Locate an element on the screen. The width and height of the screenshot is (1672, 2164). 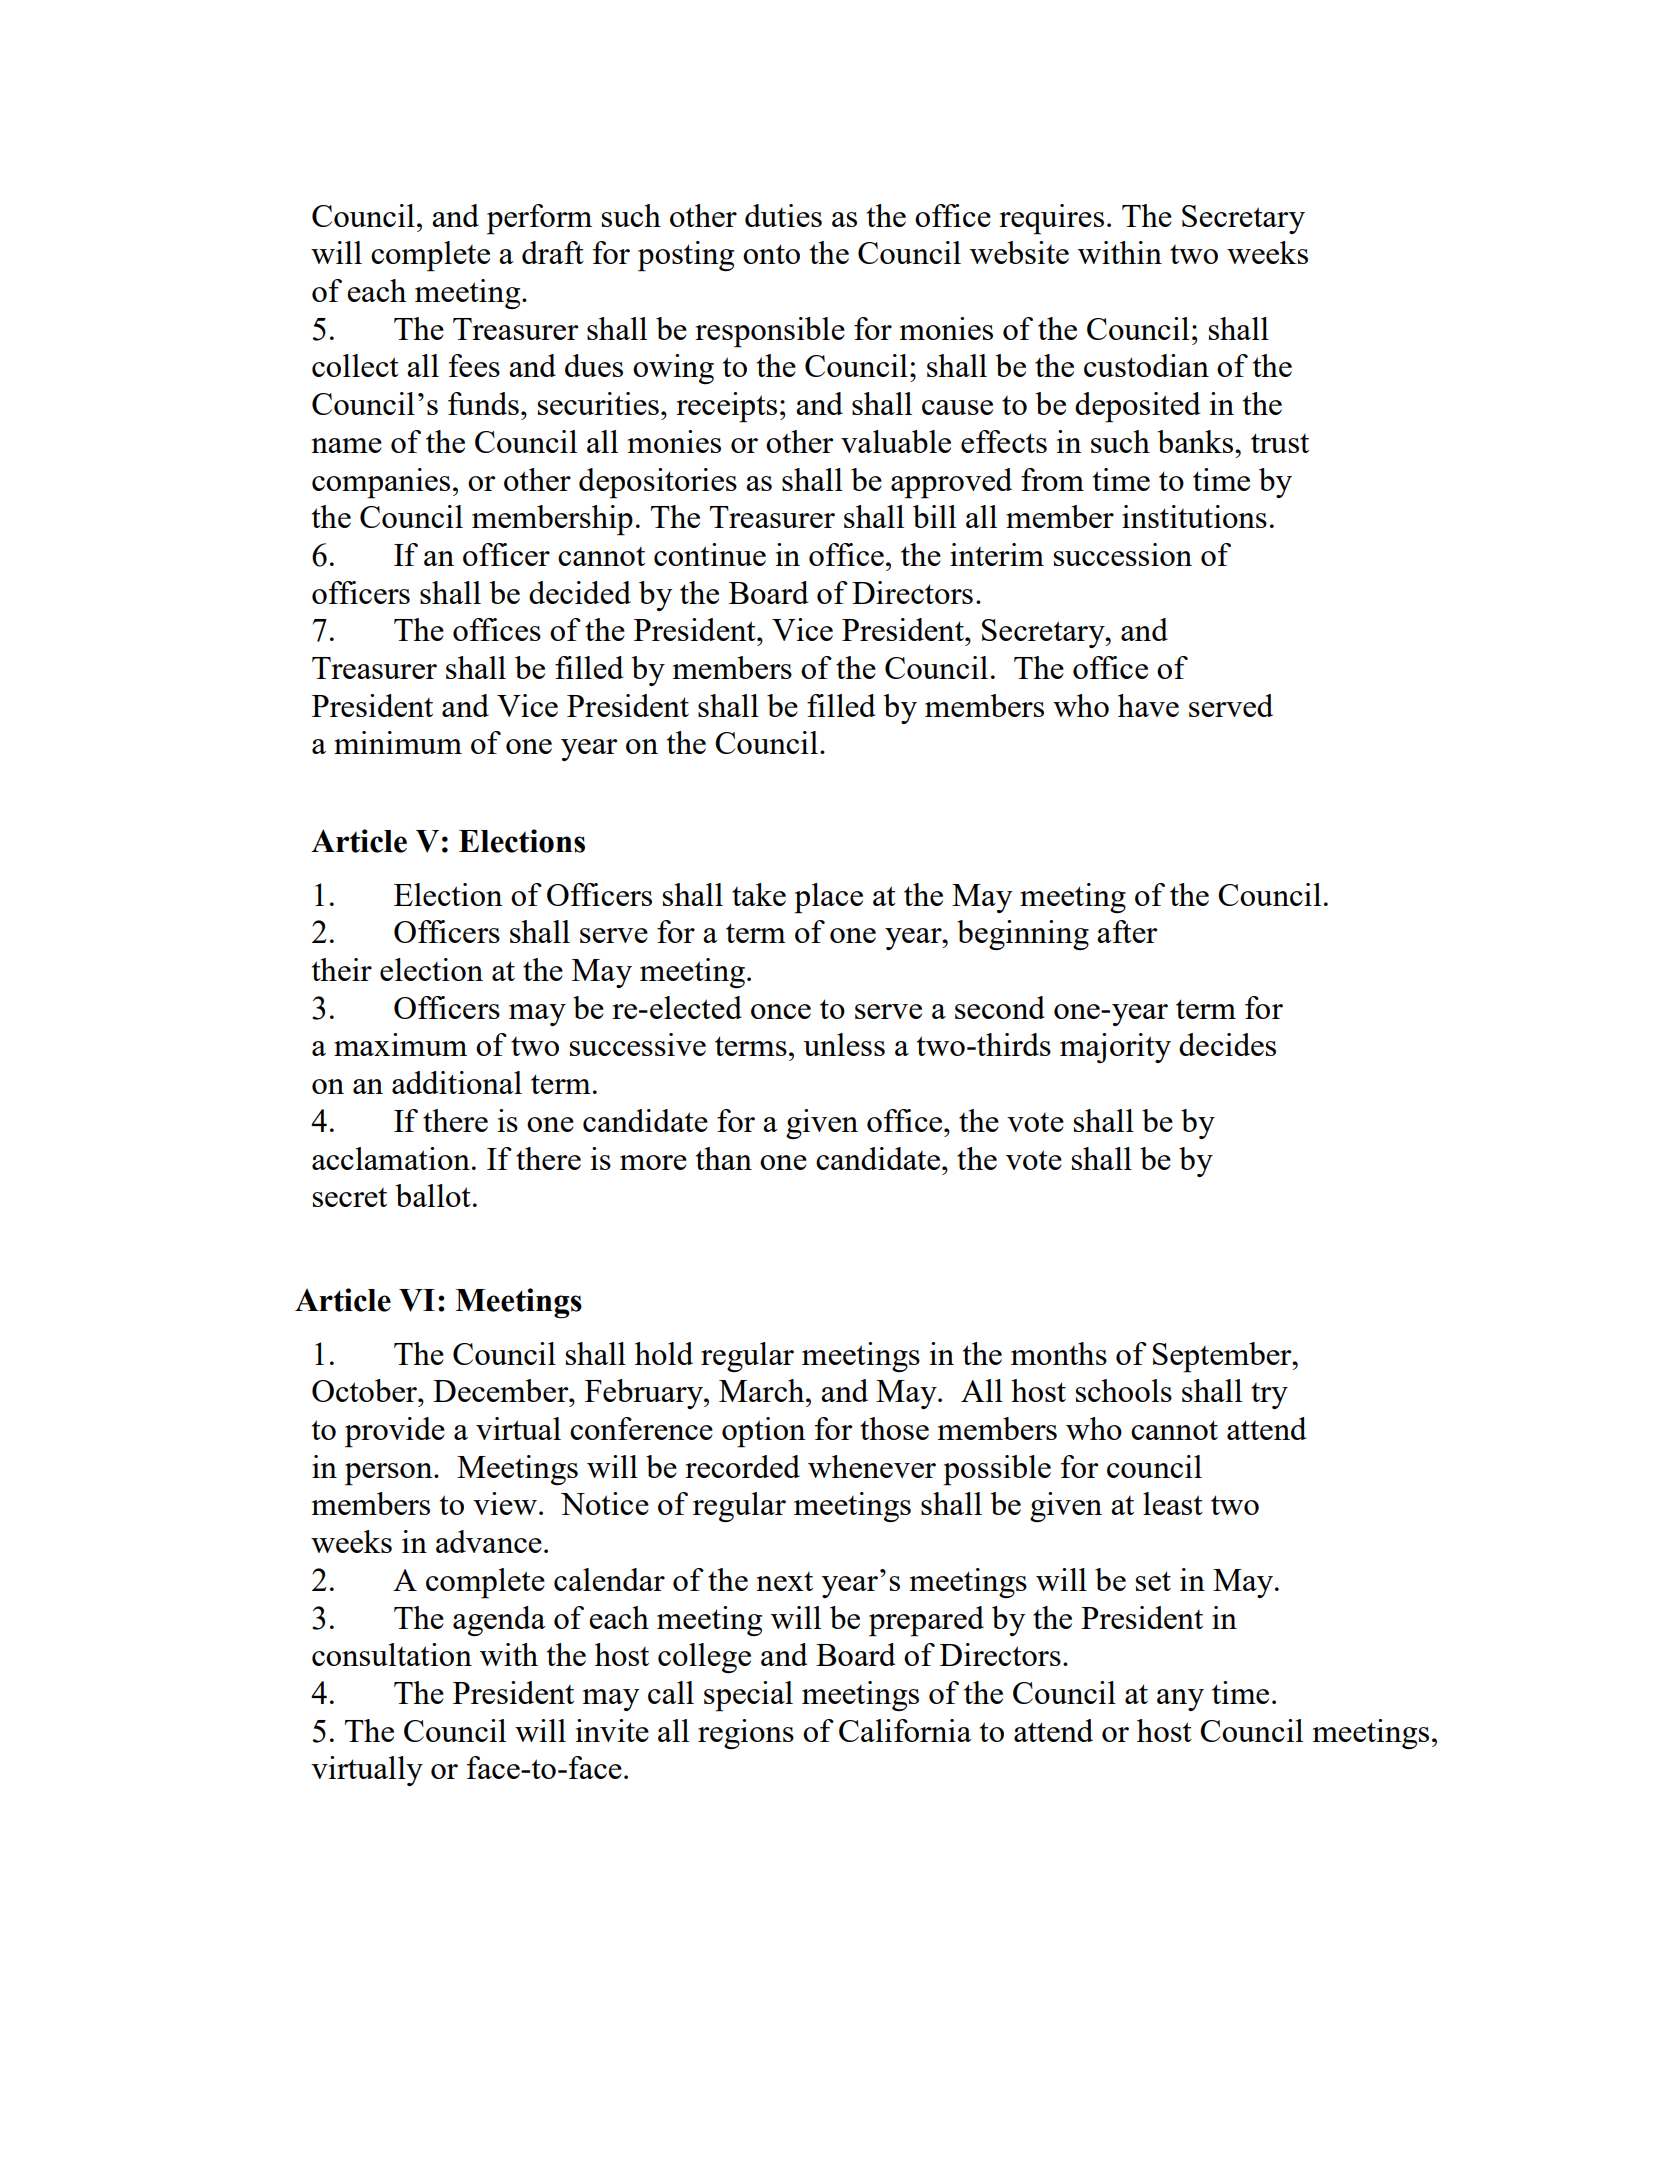
maximum is located at coordinates (400, 1044).
